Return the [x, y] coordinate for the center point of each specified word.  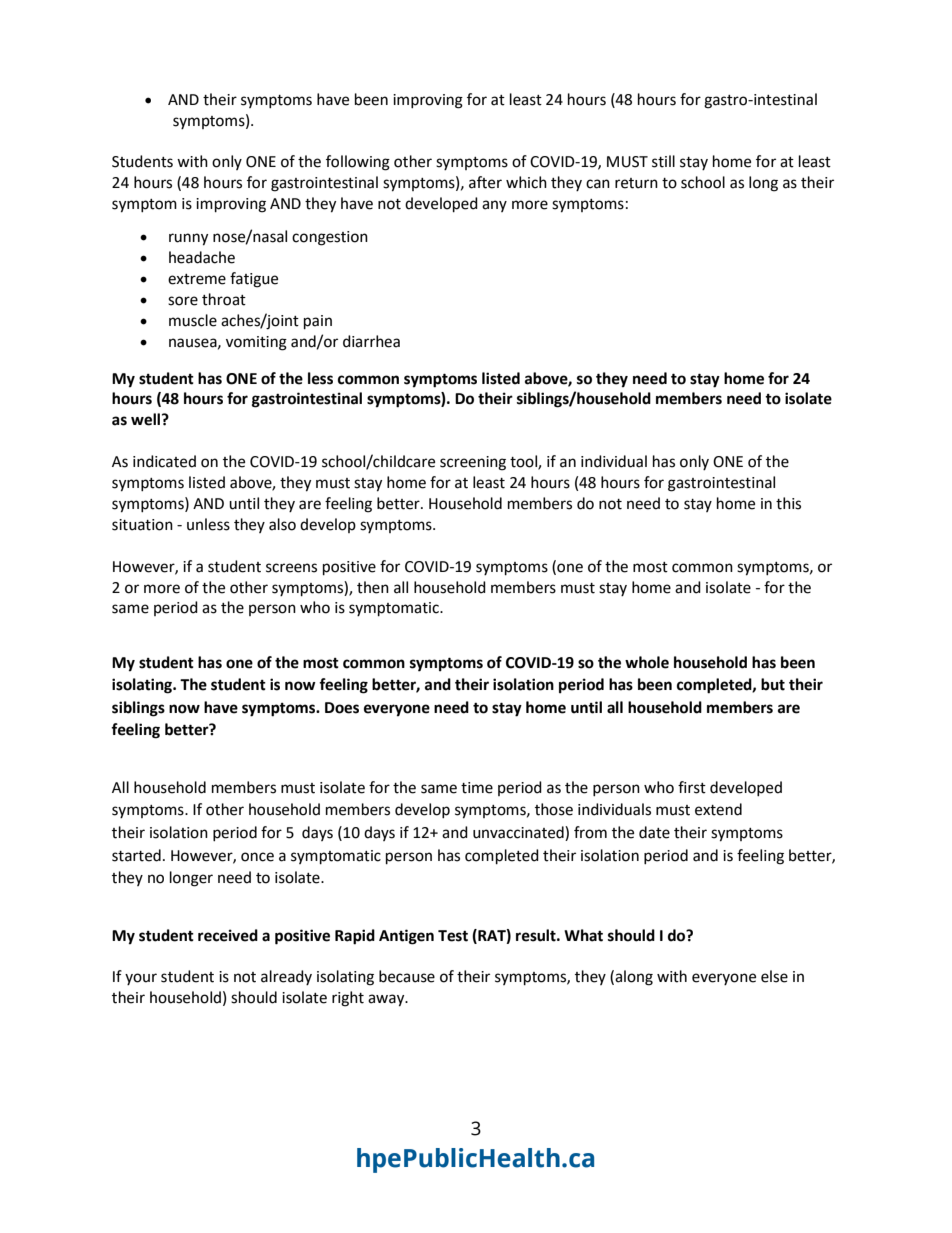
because [407, 976]
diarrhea [371, 341]
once [257, 857]
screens [291, 568]
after [485, 182]
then [373, 587]
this [788, 503]
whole [647, 662]
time [477, 788]
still [663, 161]
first [692, 787]
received [228, 935]
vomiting [256, 343]
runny [188, 239]
